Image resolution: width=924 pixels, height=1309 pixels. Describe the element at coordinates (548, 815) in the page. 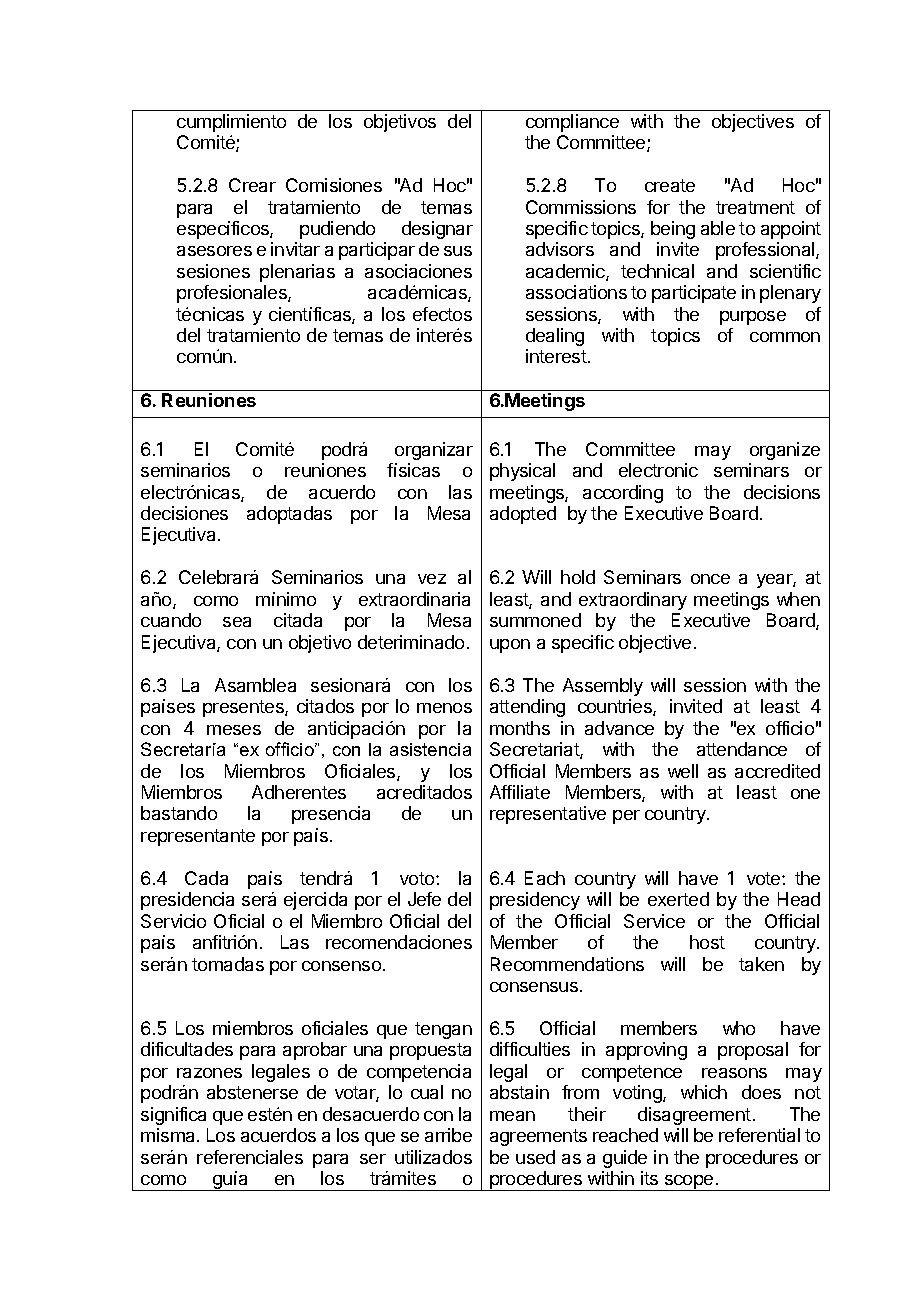

I see `representative` at that location.
